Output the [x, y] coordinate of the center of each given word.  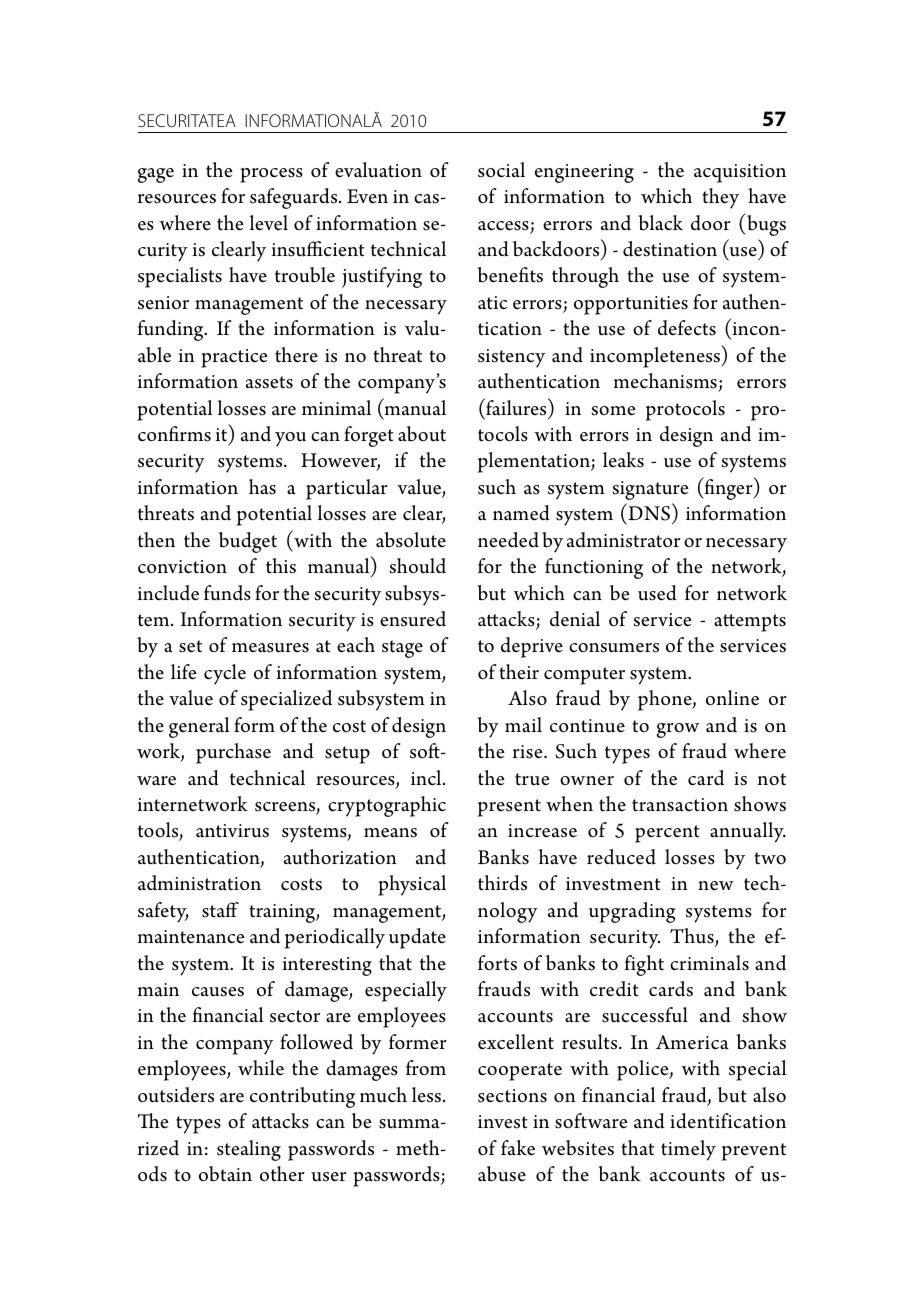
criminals [709, 963]
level [269, 223]
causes [218, 992]
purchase [233, 753]
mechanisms [665, 381]
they [720, 198]
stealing [249, 1150]
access [504, 227]
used [657, 593]
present [509, 808]
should [418, 566]
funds [227, 593]
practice [234, 358]
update [417, 938]
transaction [680, 805]
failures [516, 407]
